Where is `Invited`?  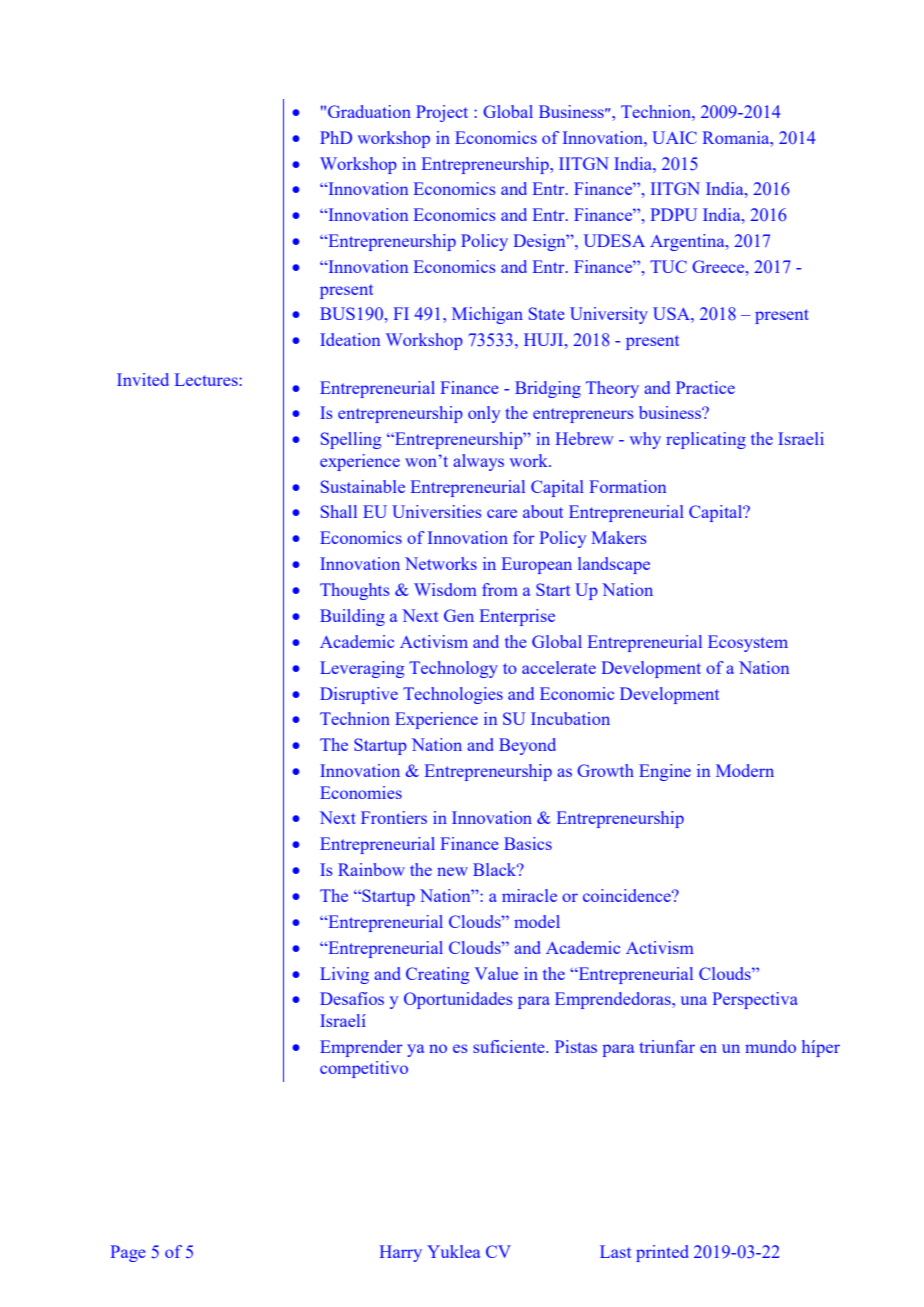 Invited is located at coordinates (143, 379).
